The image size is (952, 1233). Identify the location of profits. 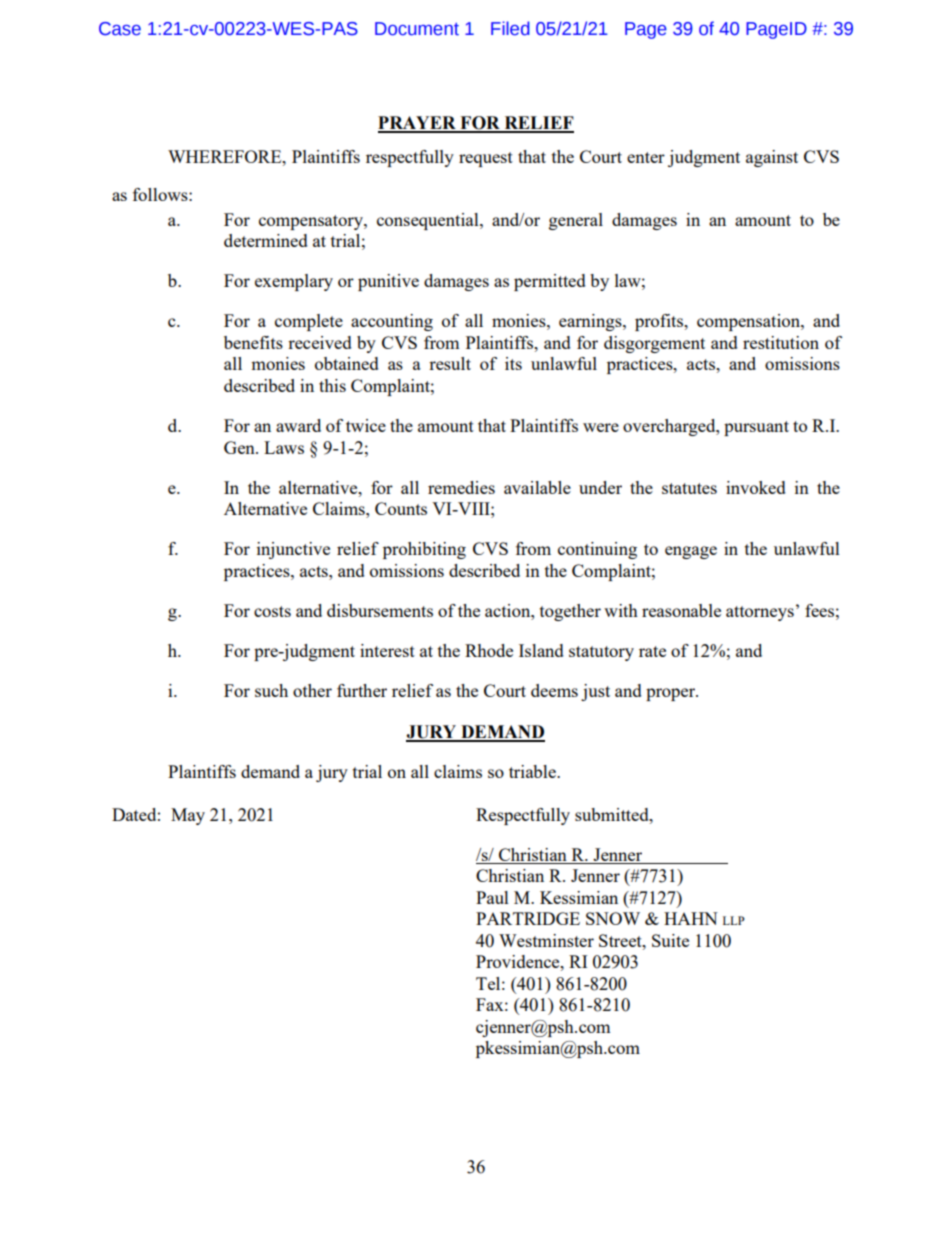
(660, 322).
